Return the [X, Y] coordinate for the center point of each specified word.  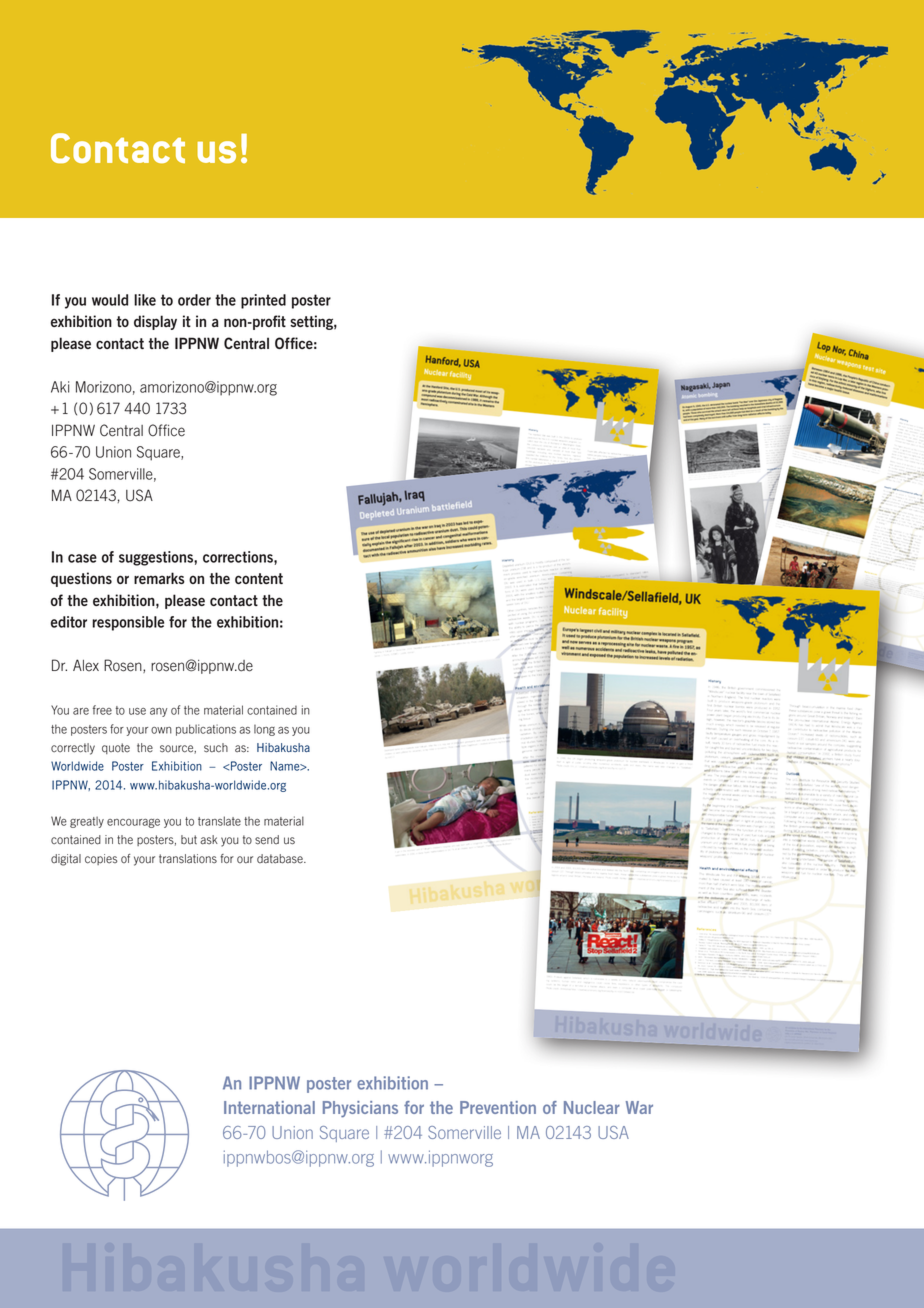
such [216, 748]
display [155, 322]
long [264, 730]
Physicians [360, 1109]
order [194, 300]
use [137, 711]
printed [263, 301]
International [269, 1107]
